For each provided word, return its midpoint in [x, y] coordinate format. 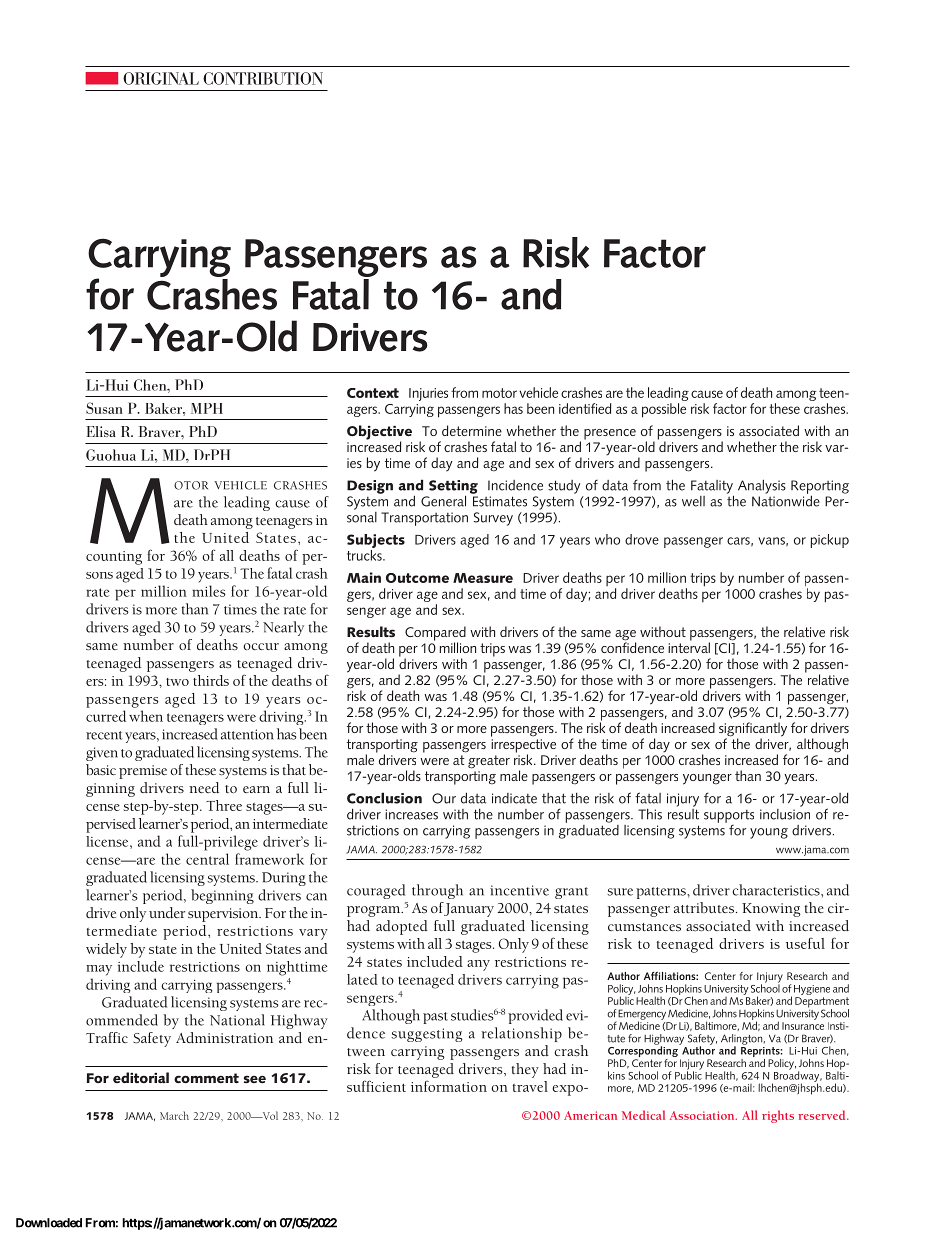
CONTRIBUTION [263, 78]
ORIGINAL [161, 78]
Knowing [771, 910]
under [167, 912]
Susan [104, 408]
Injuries [428, 394]
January [468, 909]
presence [610, 434]
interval [689, 646]
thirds [211, 680]
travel [530, 1086]
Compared [435, 634]
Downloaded [49, 1223]
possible [664, 410]
